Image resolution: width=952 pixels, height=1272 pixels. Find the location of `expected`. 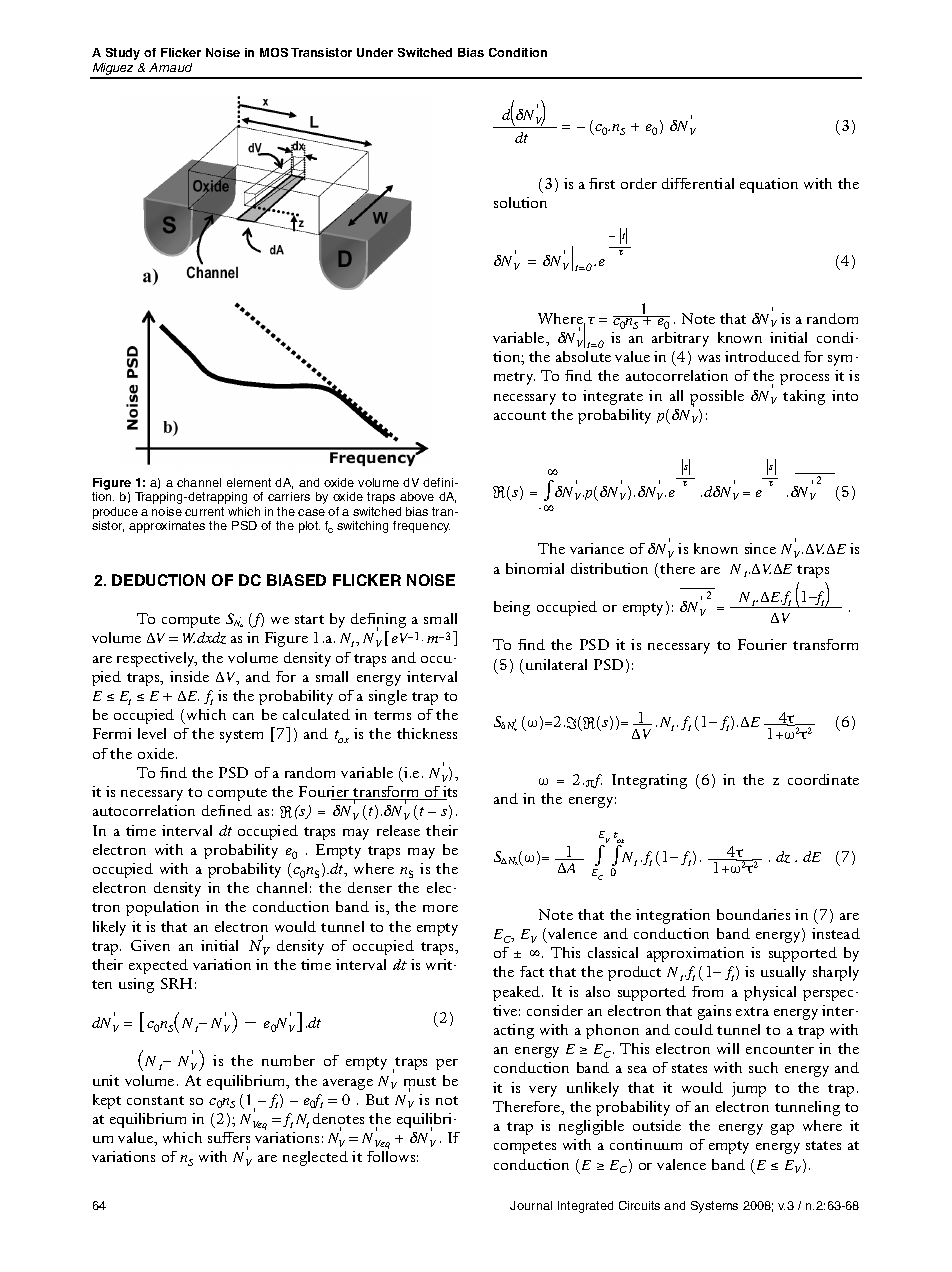

expected is located at coordinates (158, 966).
